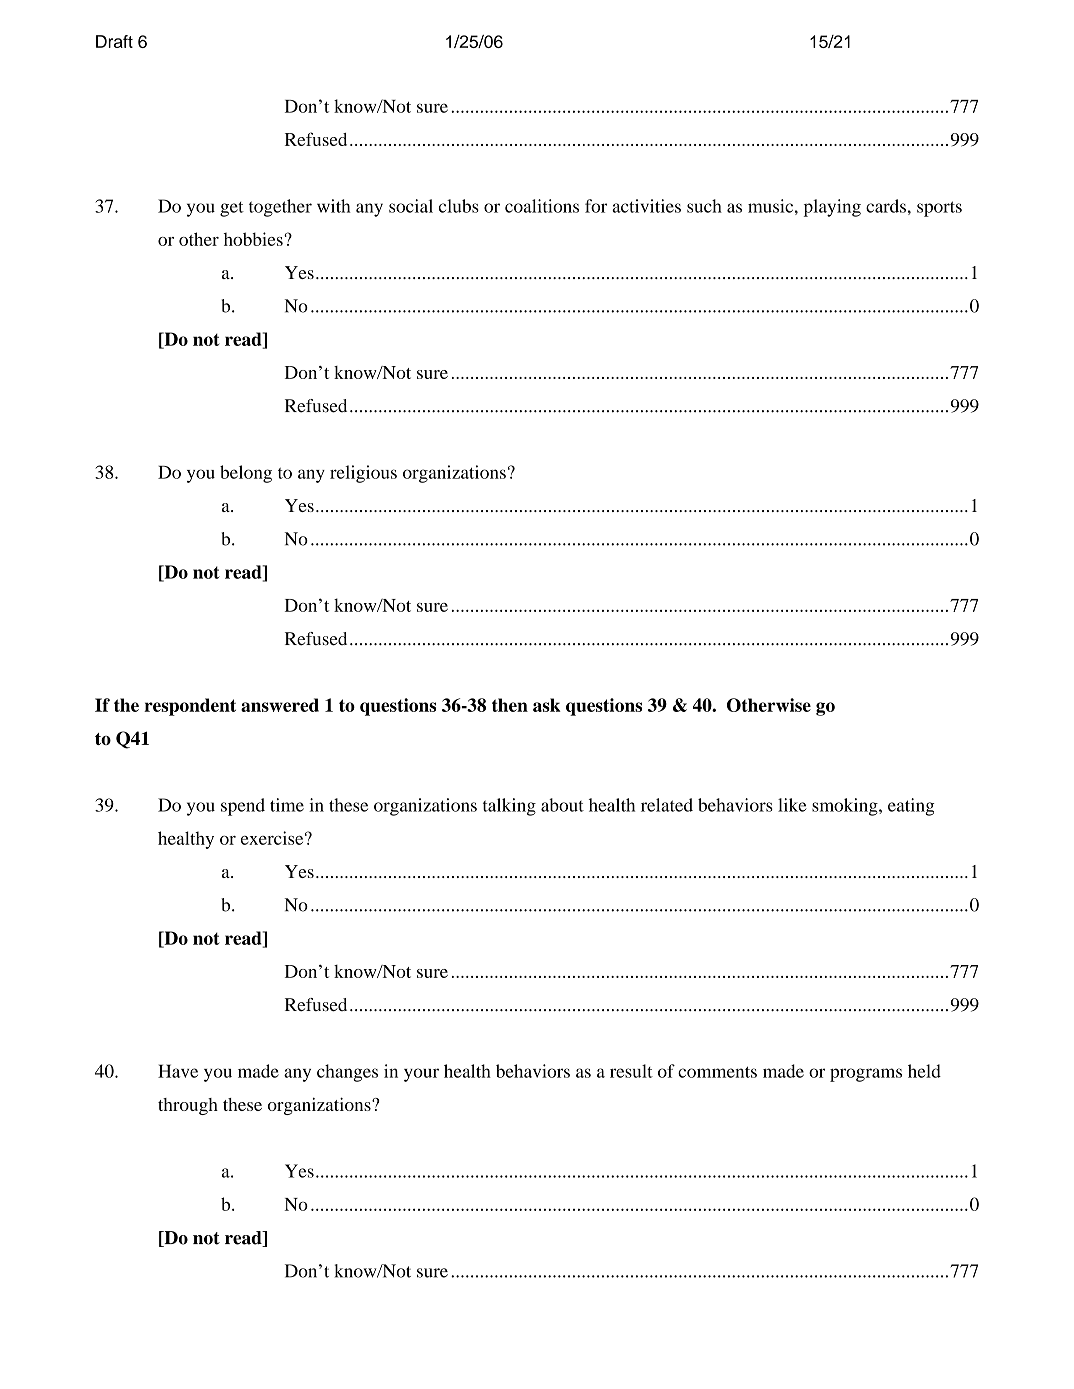 The image size is (1074, 1389). I want to click on then, so click(510, 705).
